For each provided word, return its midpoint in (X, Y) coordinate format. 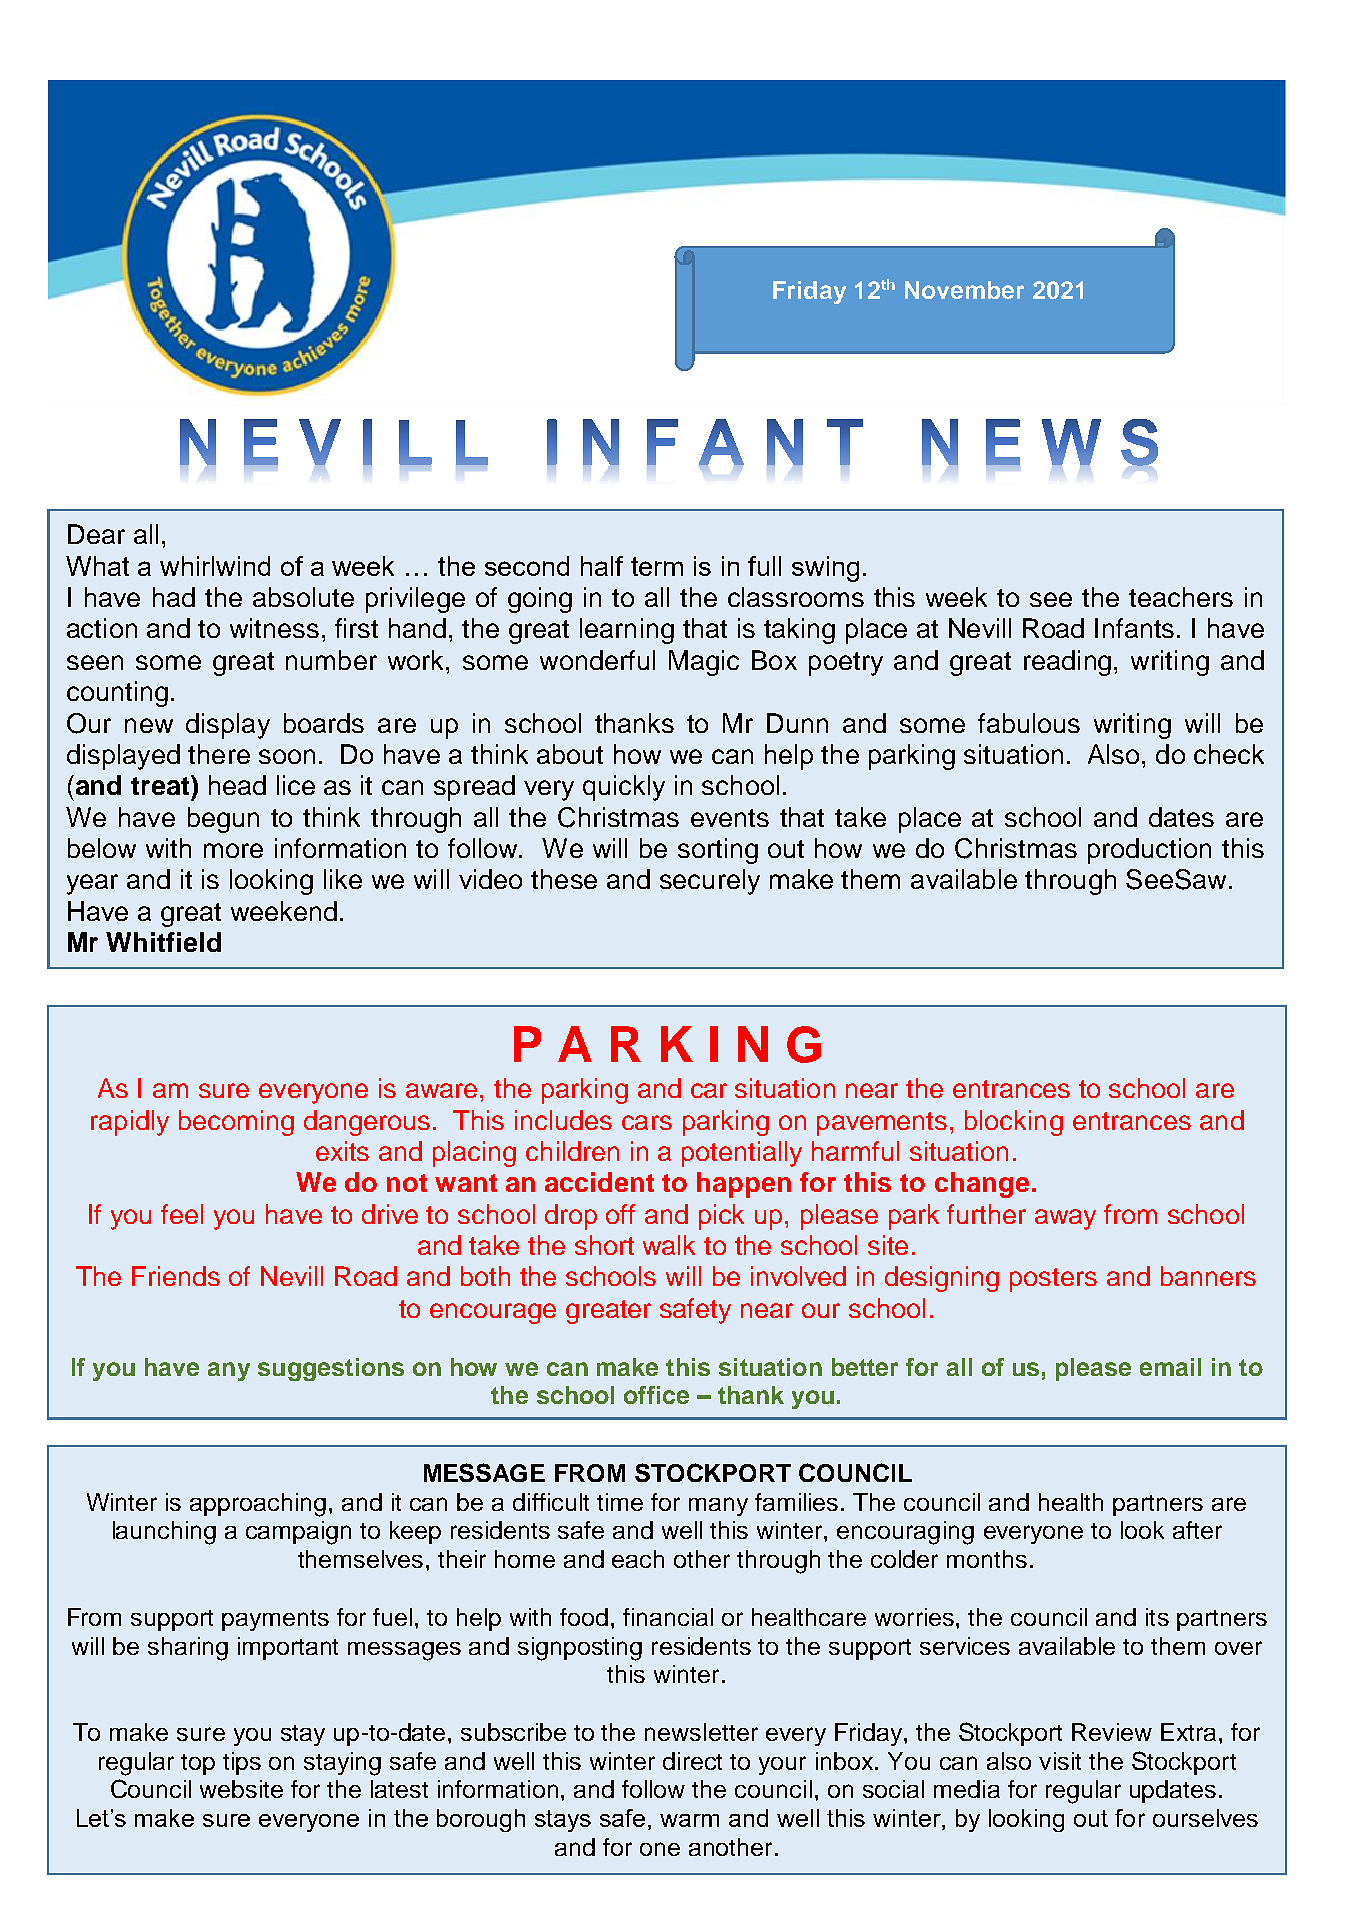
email (1170, 1367)
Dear (96, 534)
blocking (1014, 1123)
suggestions (331, 1369)
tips (242, 1763)
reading (1069, 663)
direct (692, 1761)
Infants (1134, 628)
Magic (704, 663)
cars (647, 1122)
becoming (236, 1123)
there (219, 754)
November (964, 290)
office (656, 1395)
